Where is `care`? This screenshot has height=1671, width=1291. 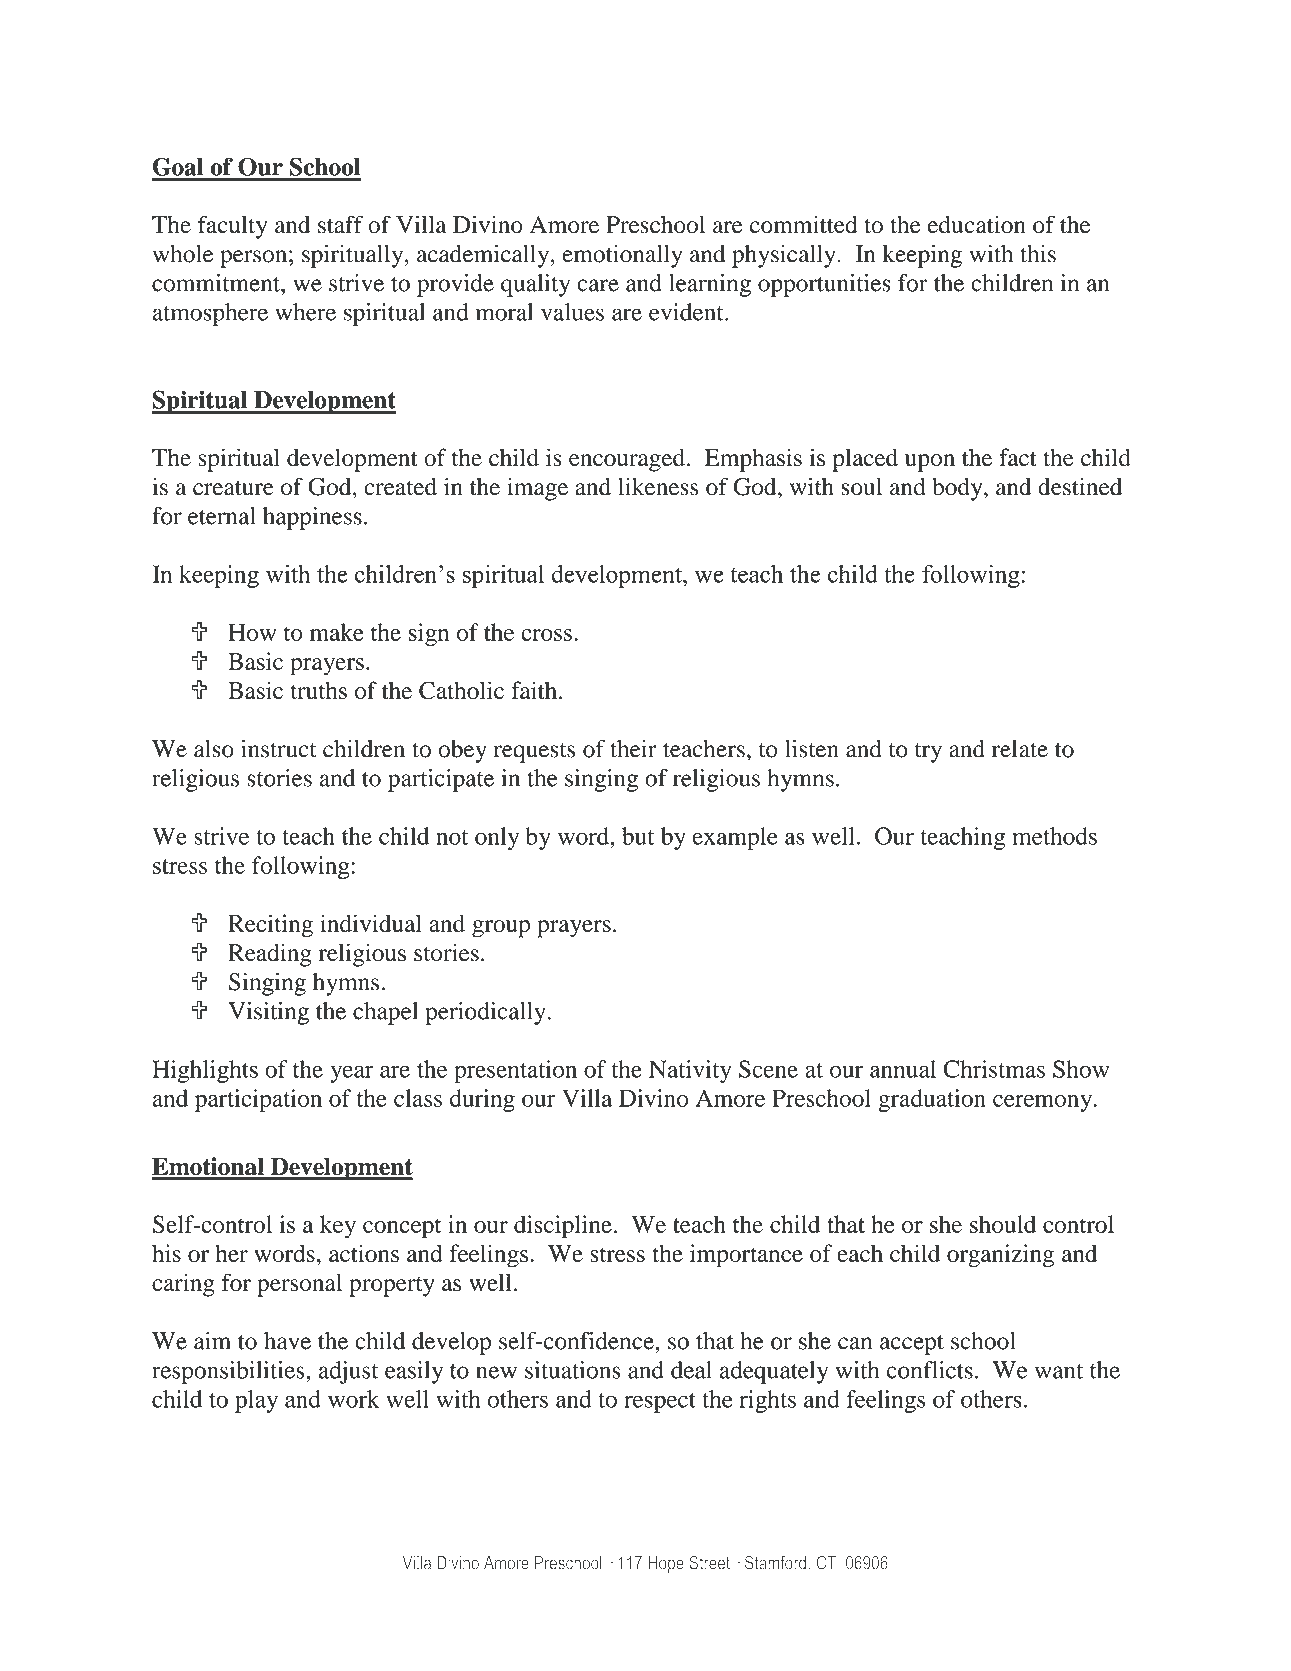
care is located at coordinates (598, 285).
